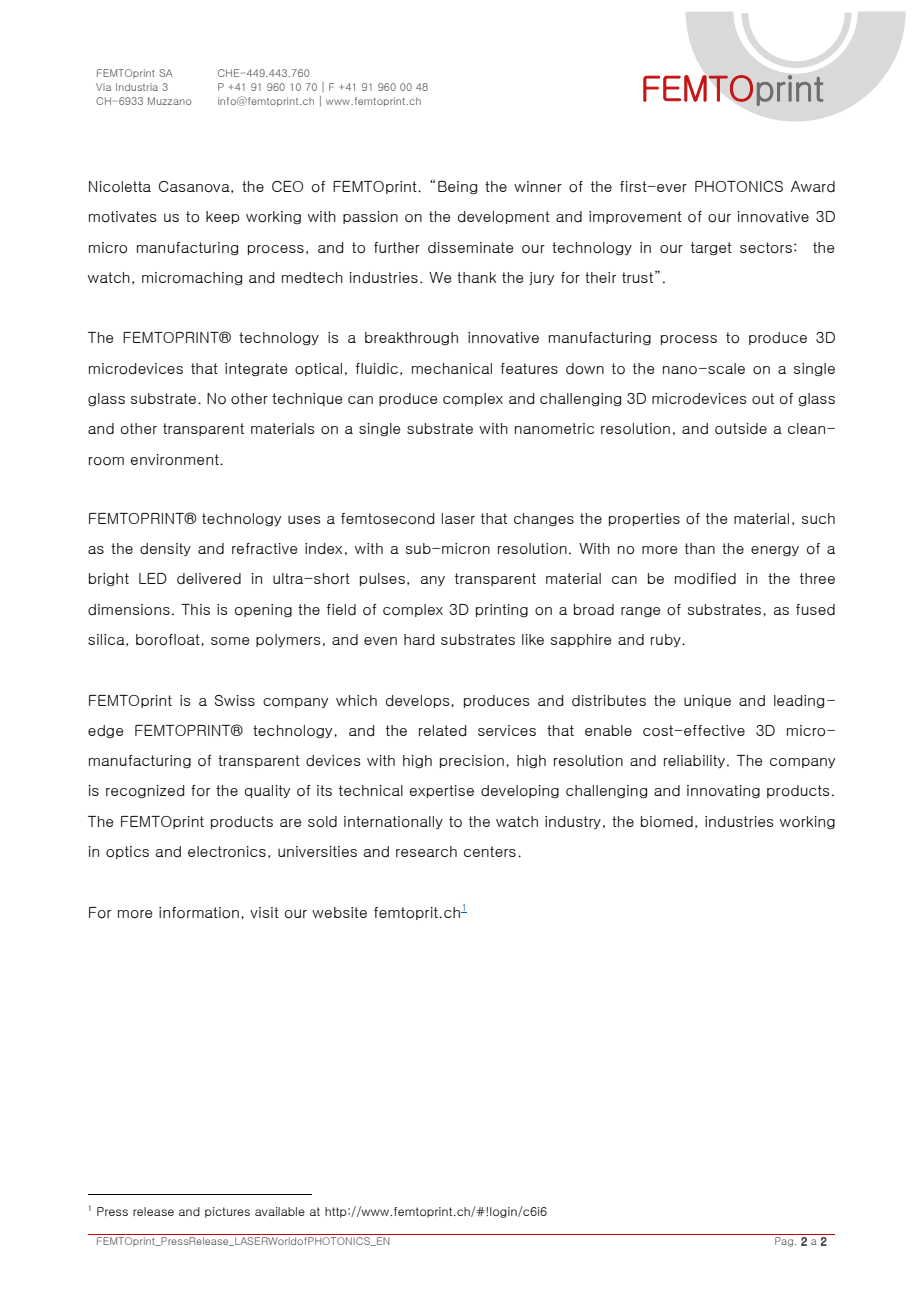 This screenshot has width=924, height=1308. Describe the element at coordinates (103, 87) in the screenshot. I see `Via` at that location.
